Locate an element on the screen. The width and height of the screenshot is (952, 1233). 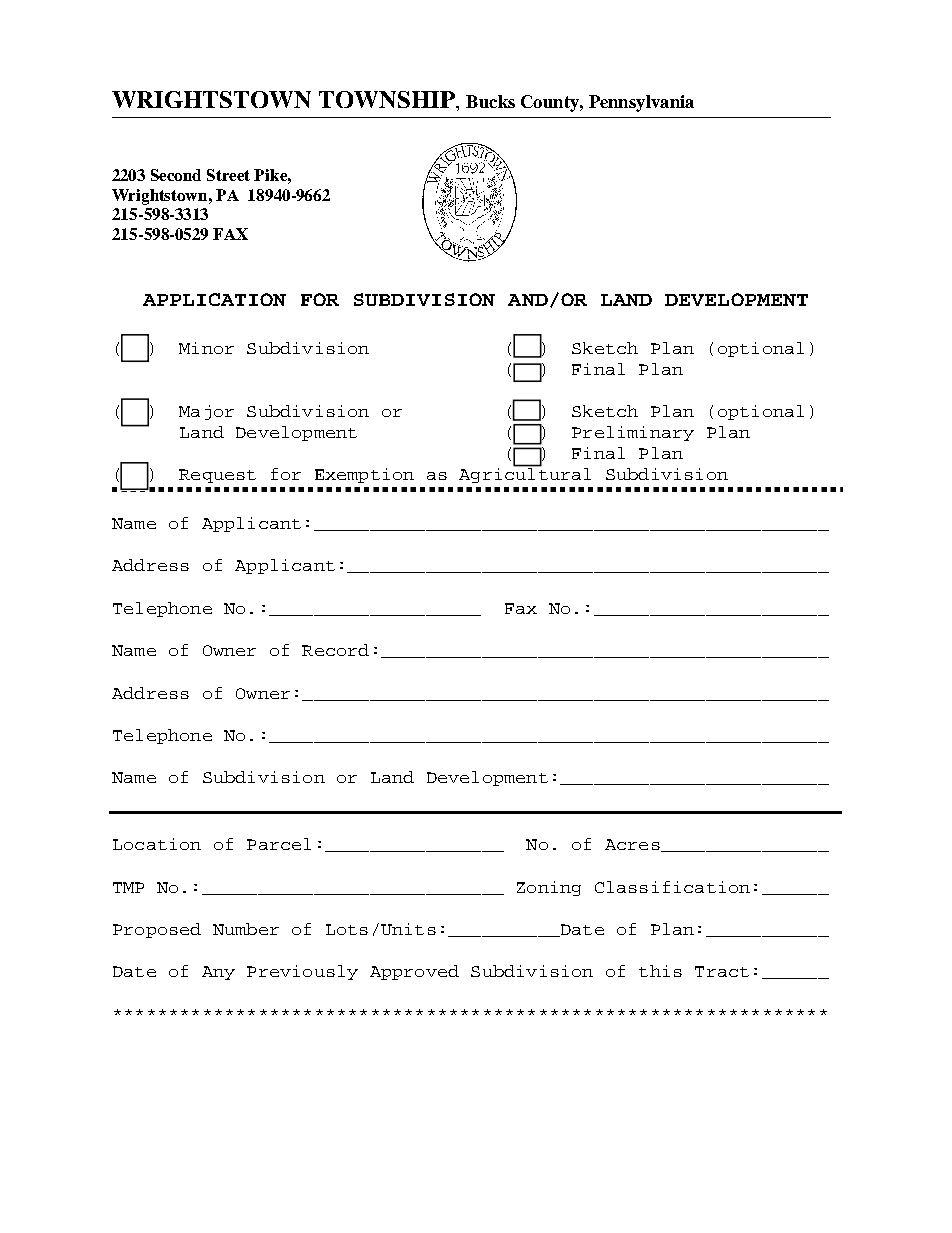
Location is located at coordinates (157, 844).
